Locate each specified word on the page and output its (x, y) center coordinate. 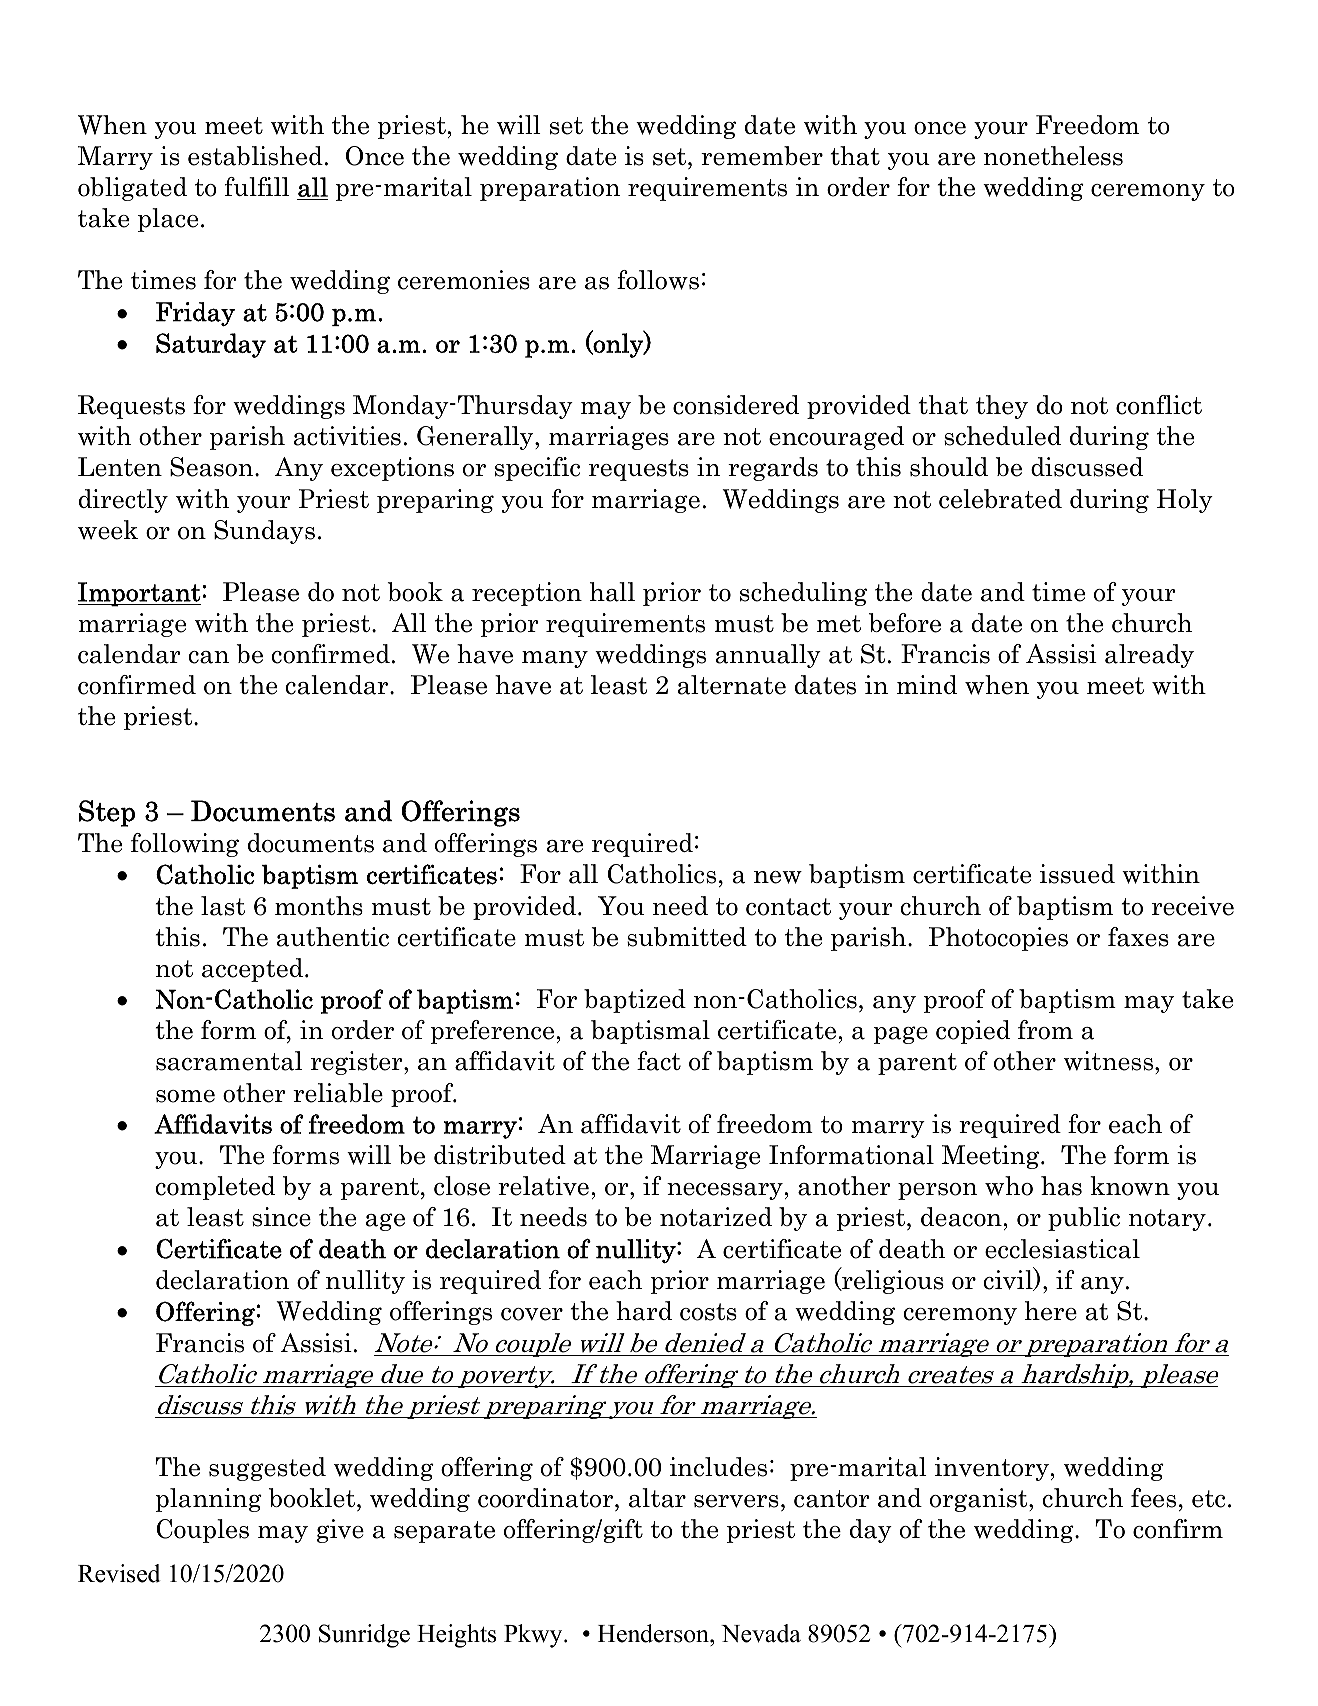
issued (1077, 874)
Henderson (654, 1633)
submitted (687, 937)
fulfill (257, 186)
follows (658, 280)
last (223, 906)
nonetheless (1053, 156)
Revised (119, 1573)
